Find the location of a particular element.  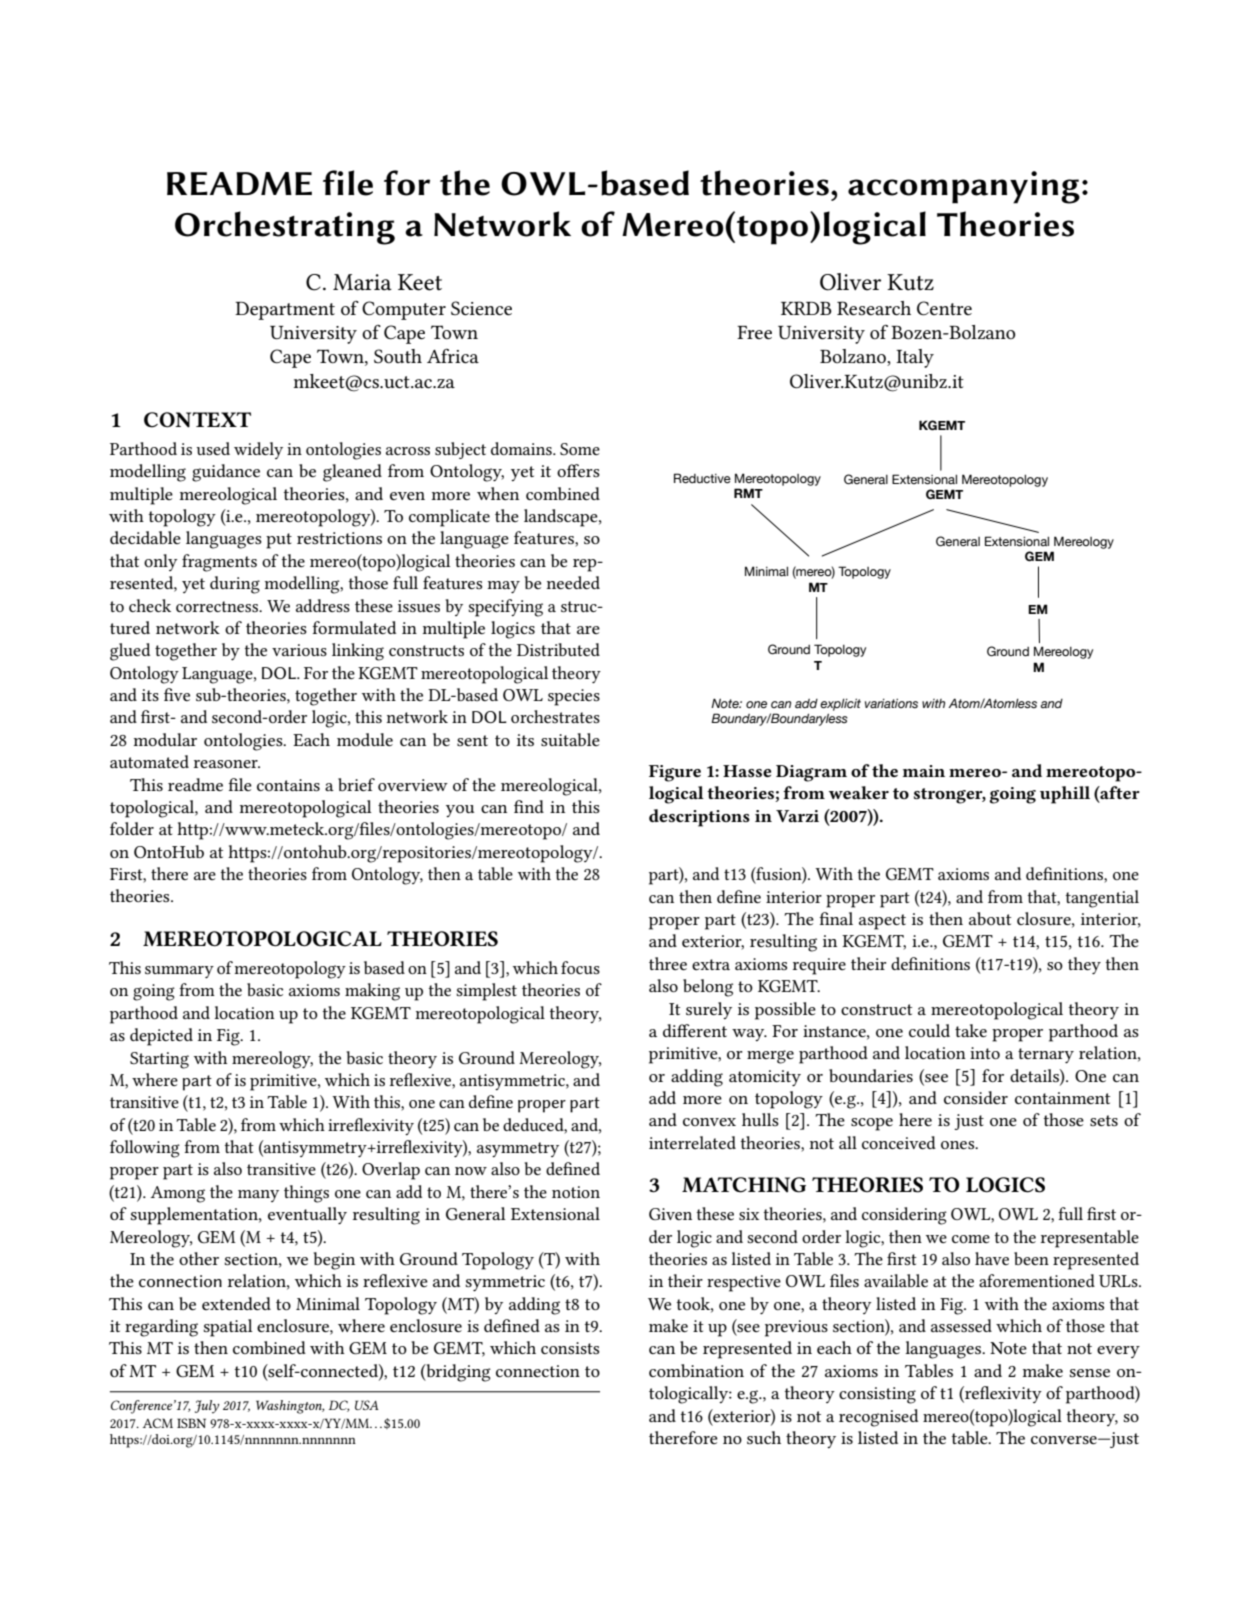

RMT is located at coordinates (748, 493).
